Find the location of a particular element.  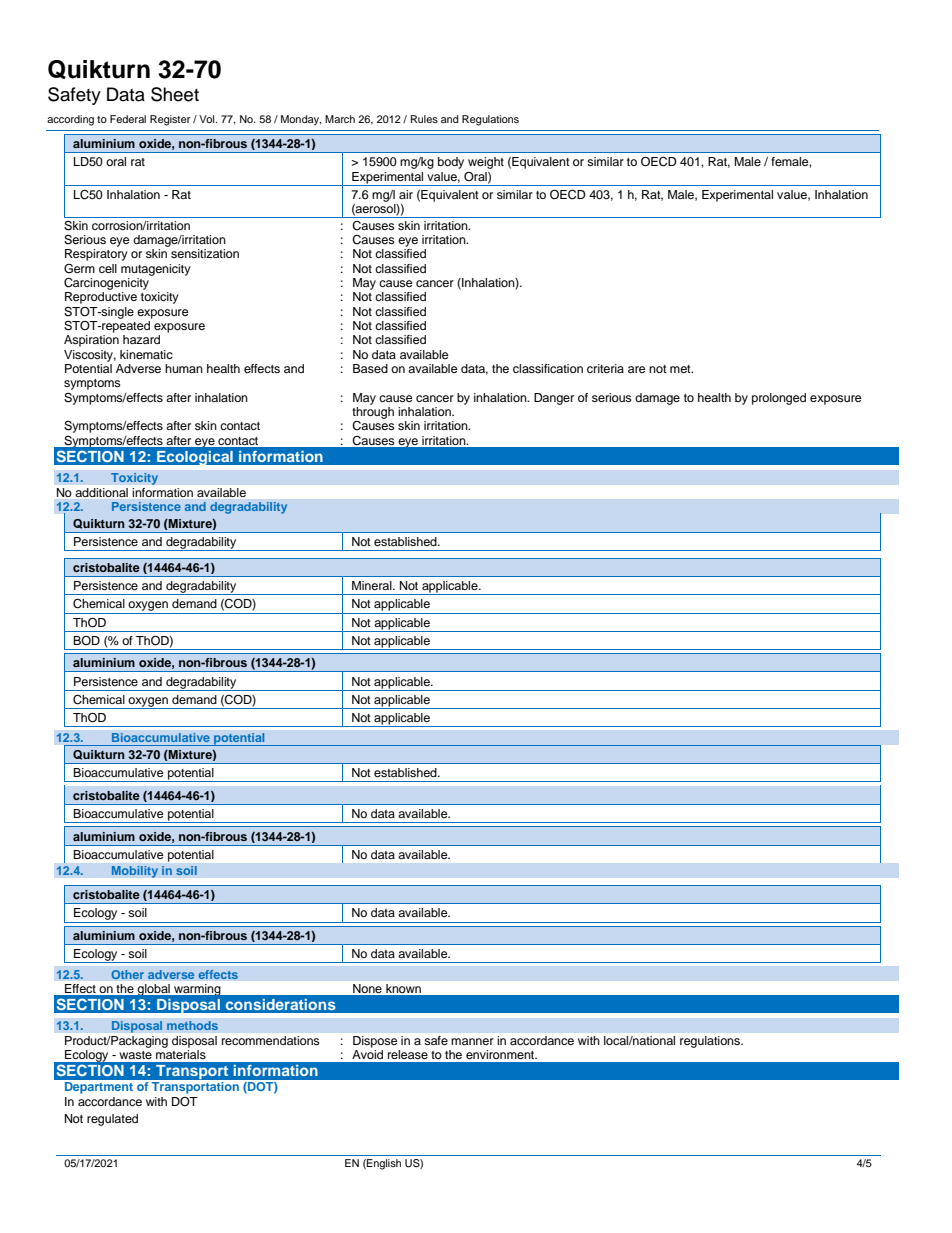

Register is located at coordinates (170, 120).
